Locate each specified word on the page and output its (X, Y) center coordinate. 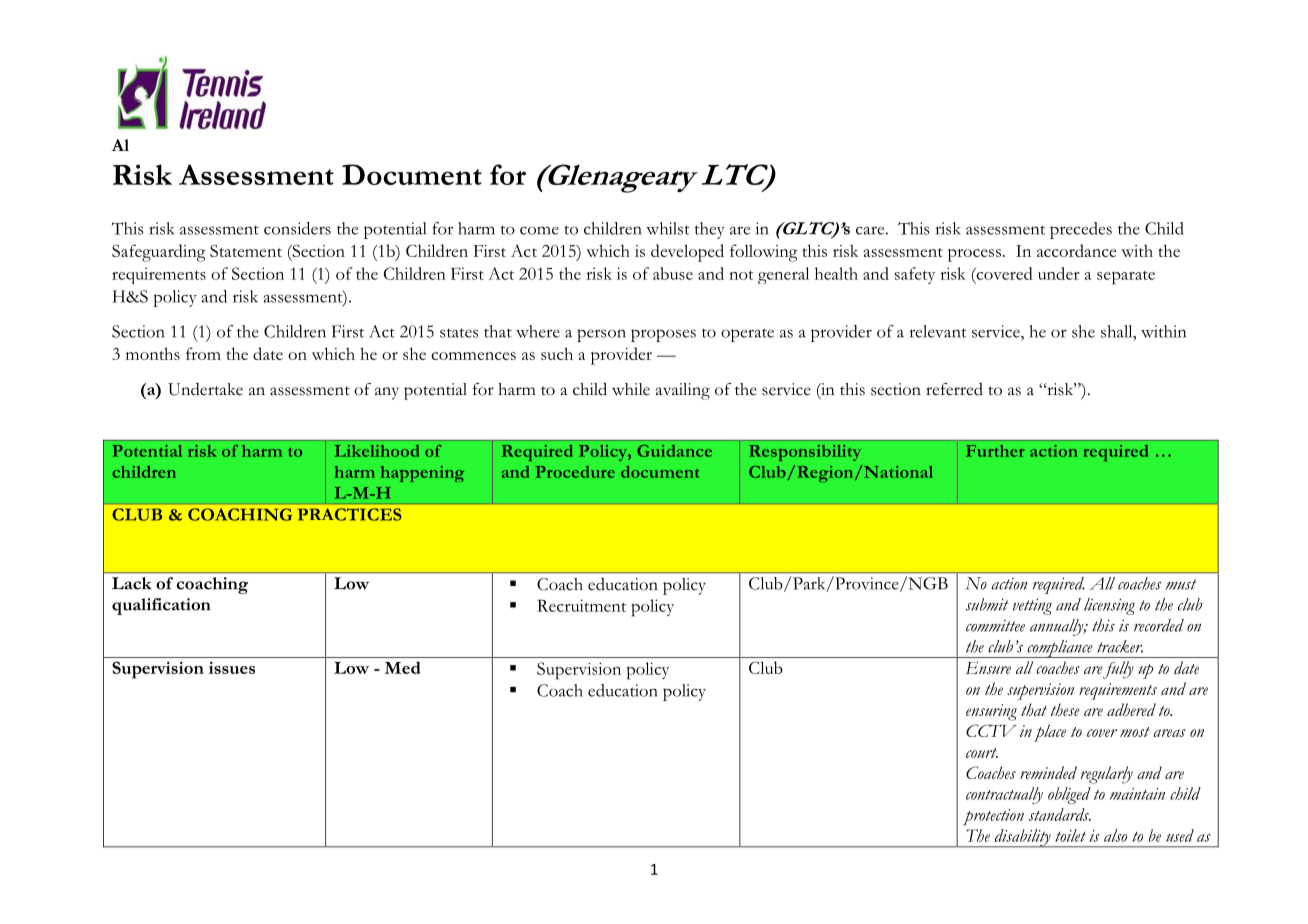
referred (954, 389)
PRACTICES (350, 514)
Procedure (575, 472)
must (1181, 584)
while (631, 389)
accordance (1076, 250)
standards (1060, 814)
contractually (1004, 795)
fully (1117, 670)
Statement (246, 251)
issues (232, 668)
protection (993, 817)
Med (402, 667)
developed (687, 253)
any (387, 393)
